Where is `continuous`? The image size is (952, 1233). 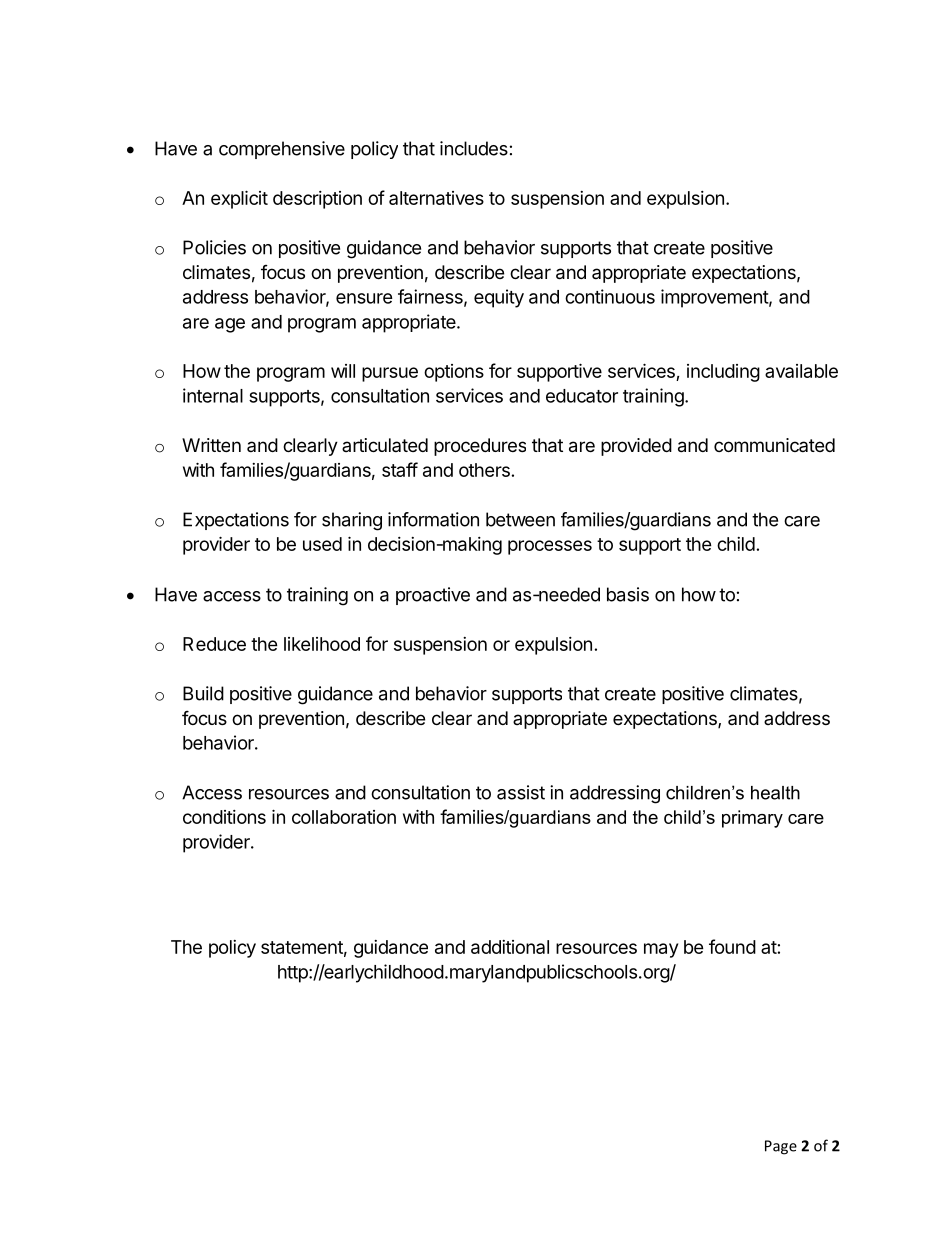 continuous is located at coordinates (610, 296).
